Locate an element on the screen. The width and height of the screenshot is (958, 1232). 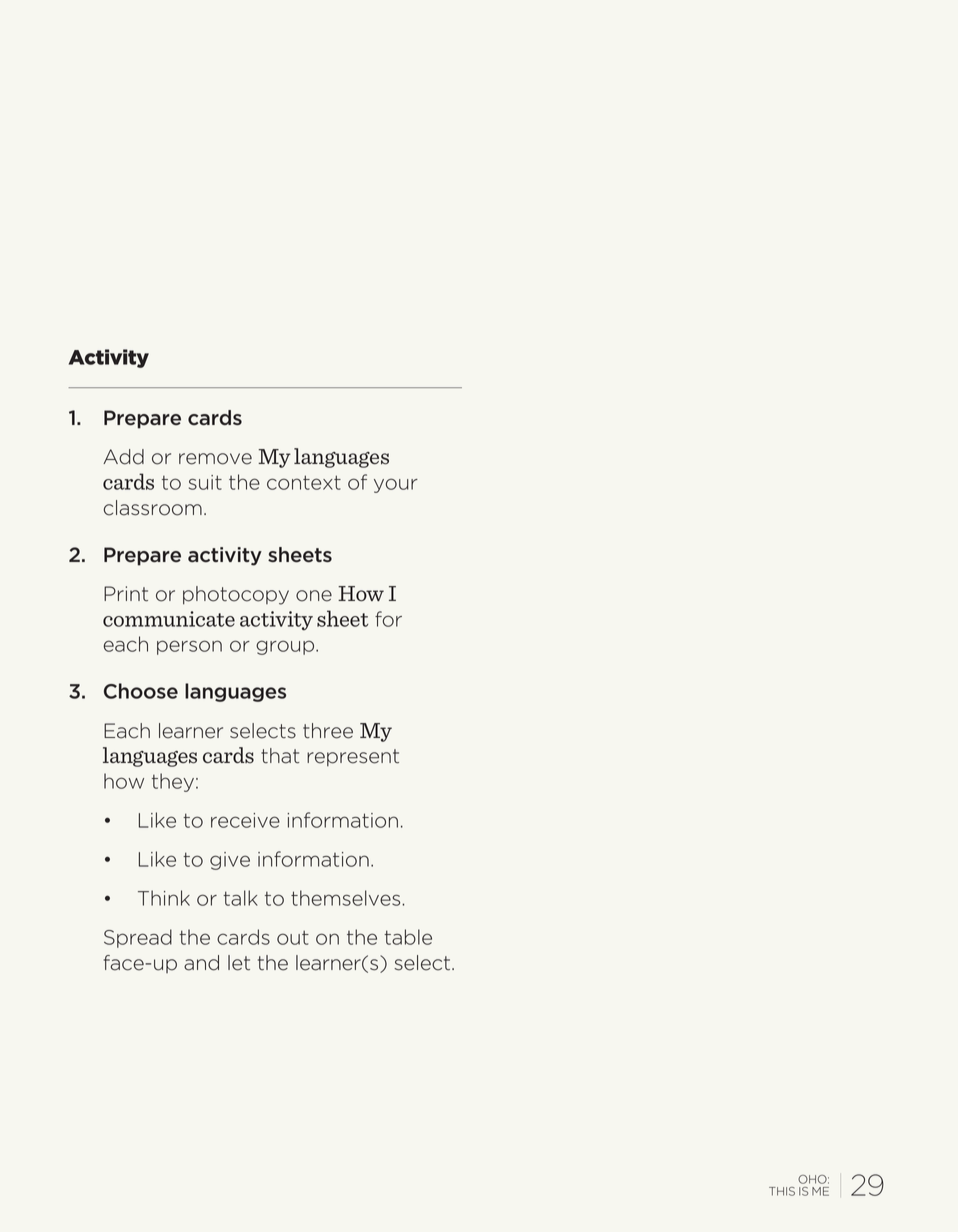
out is located at coordinates (293, 937).
